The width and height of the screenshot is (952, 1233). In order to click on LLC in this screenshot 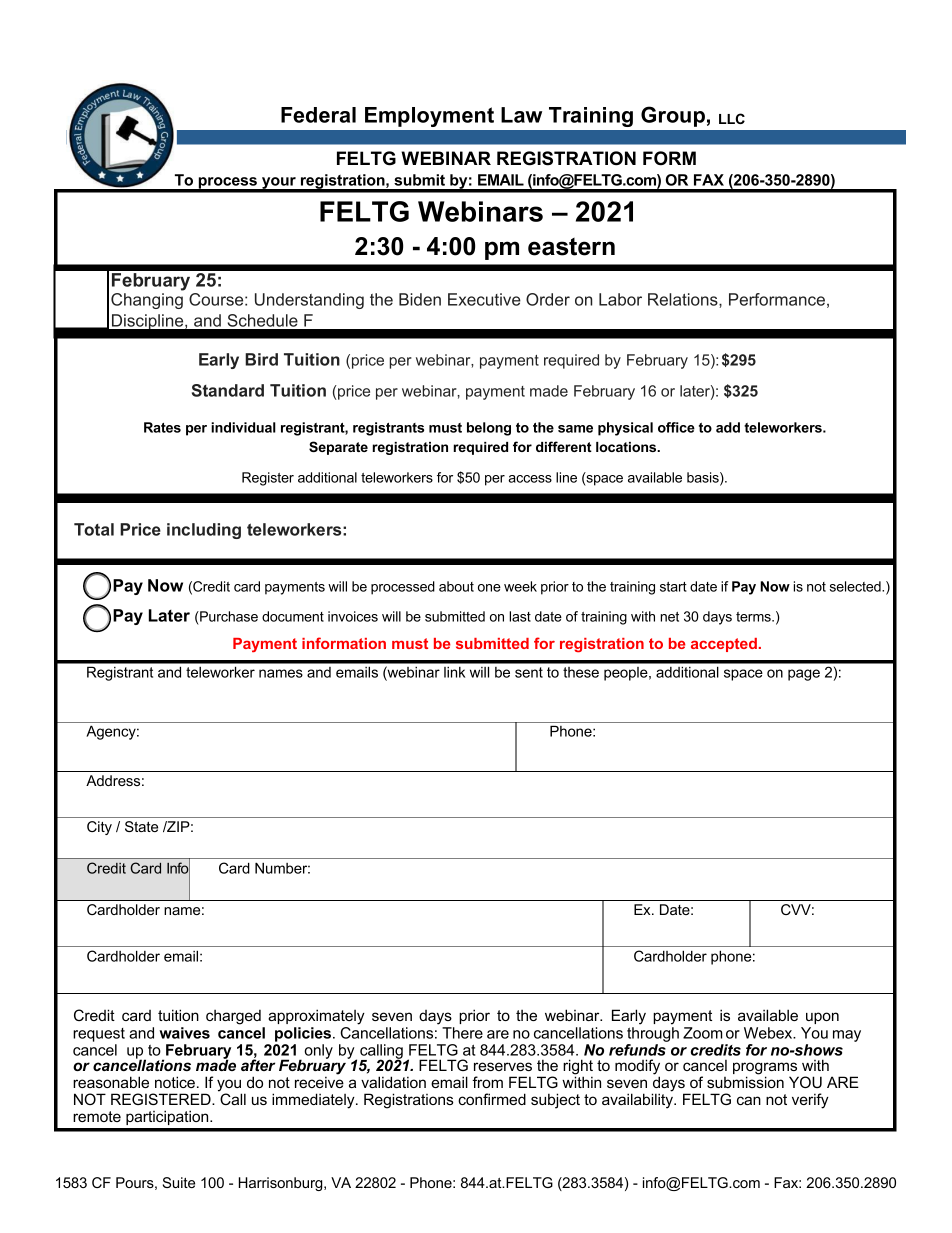, I will do `click(732, 118)`.
